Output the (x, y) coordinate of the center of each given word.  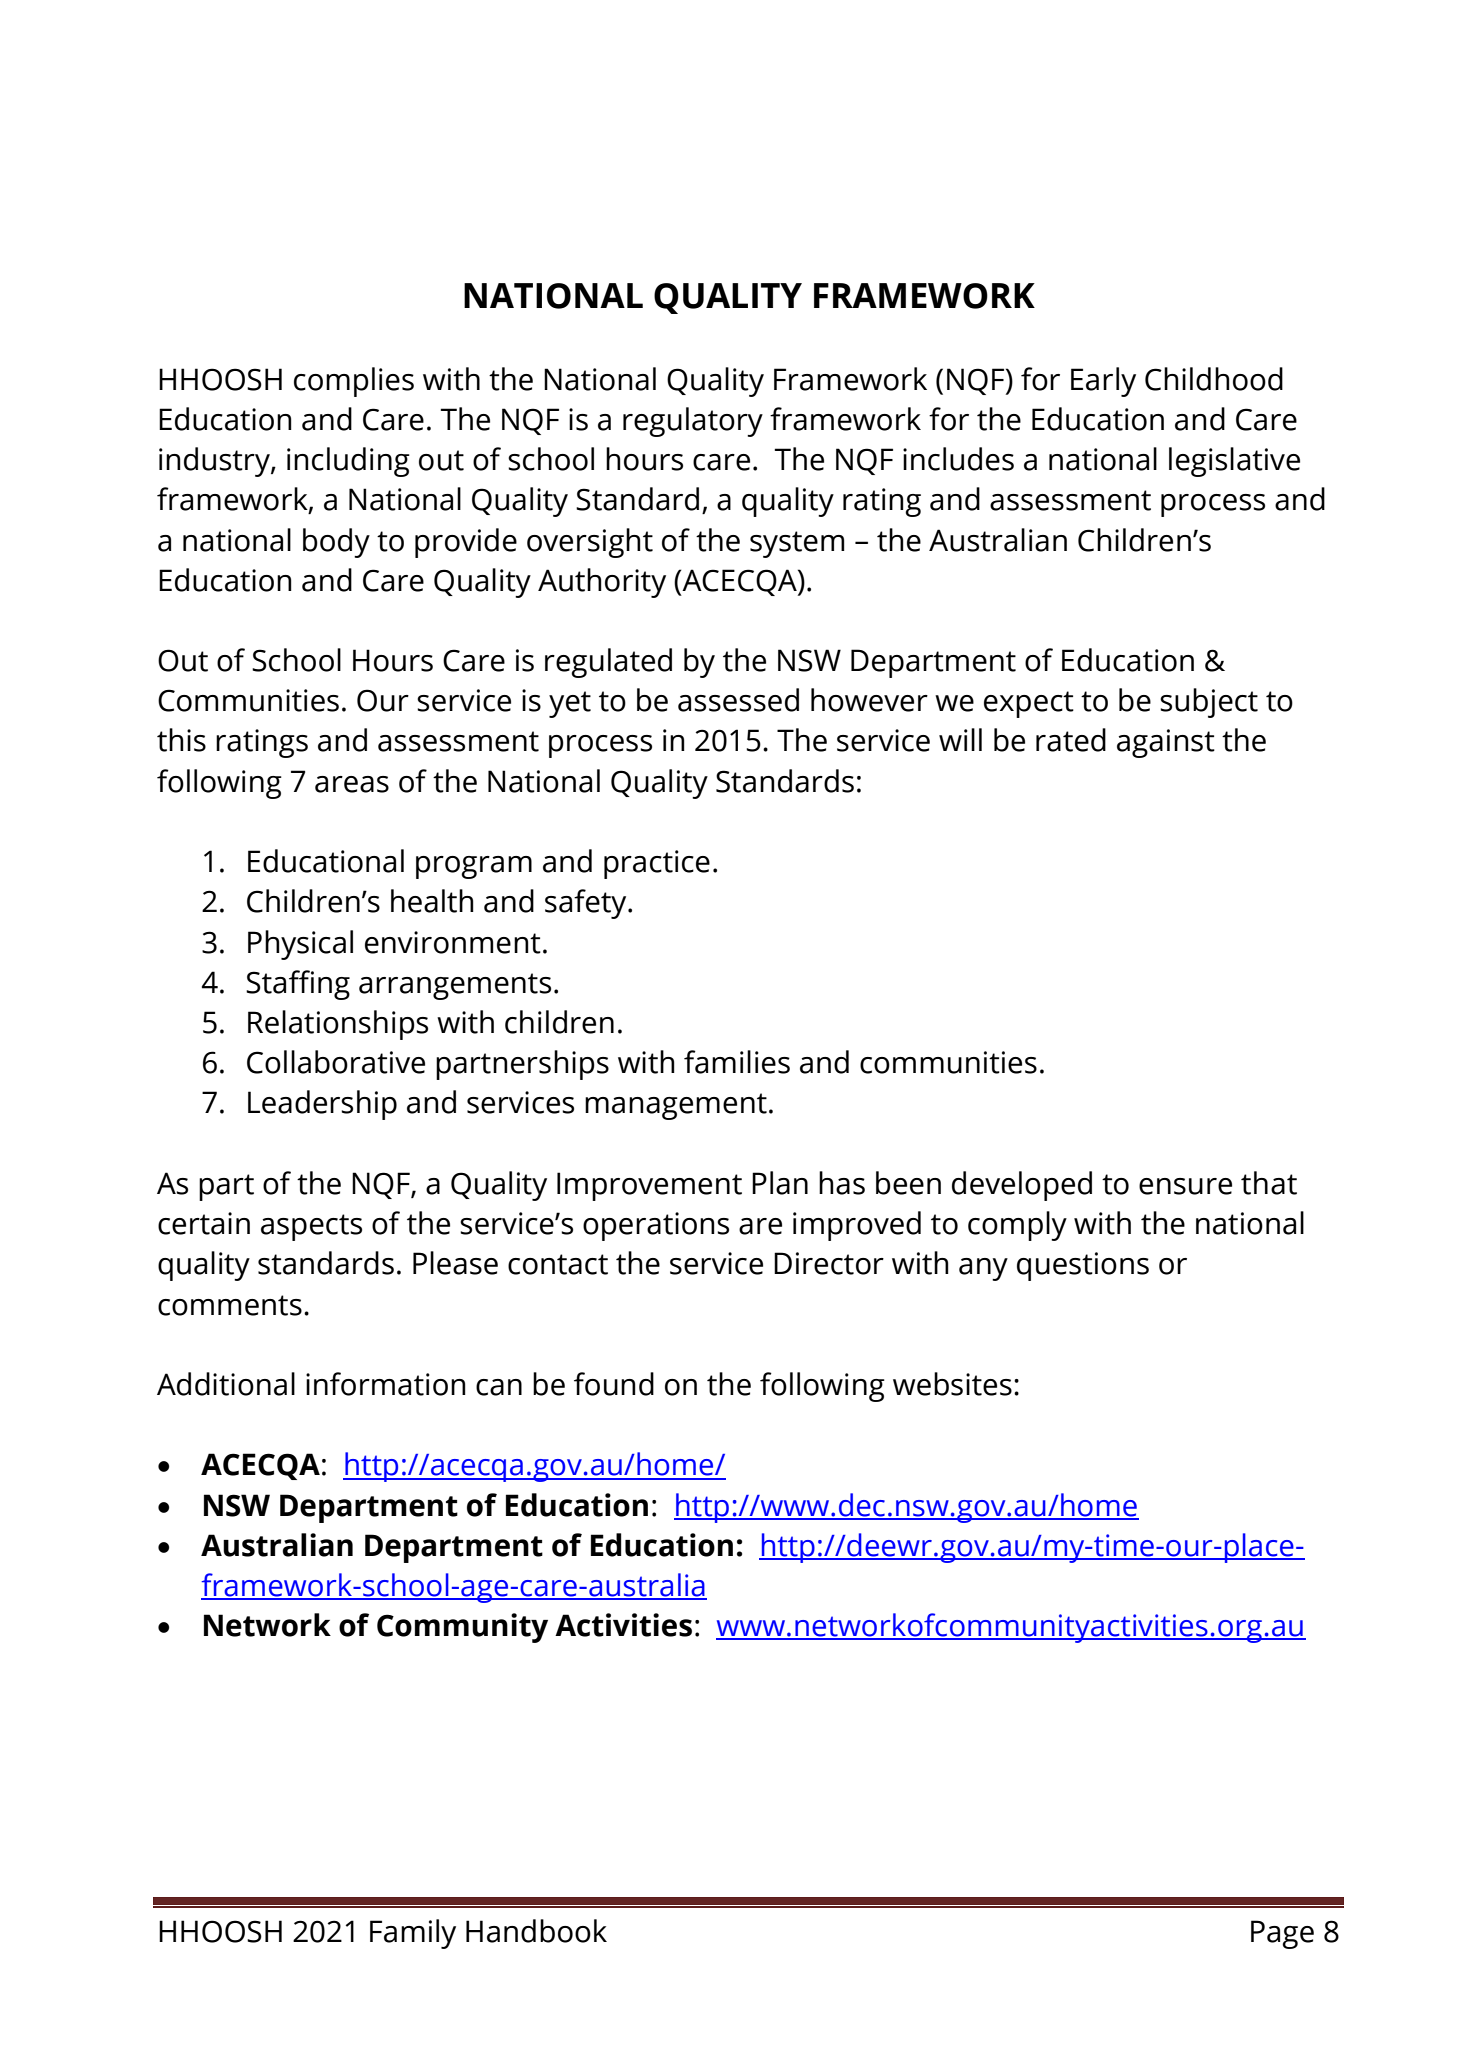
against (1166, 743)
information (386, 1384)
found (614, 1384)
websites (952, 1384)
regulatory (693, 422)
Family (413, 1934)
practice (657, 864)
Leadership (322, 1105)
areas (352, 784)
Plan (780, 1183)
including (348, 462)
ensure (1185, 1186)
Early (1103, 382)
